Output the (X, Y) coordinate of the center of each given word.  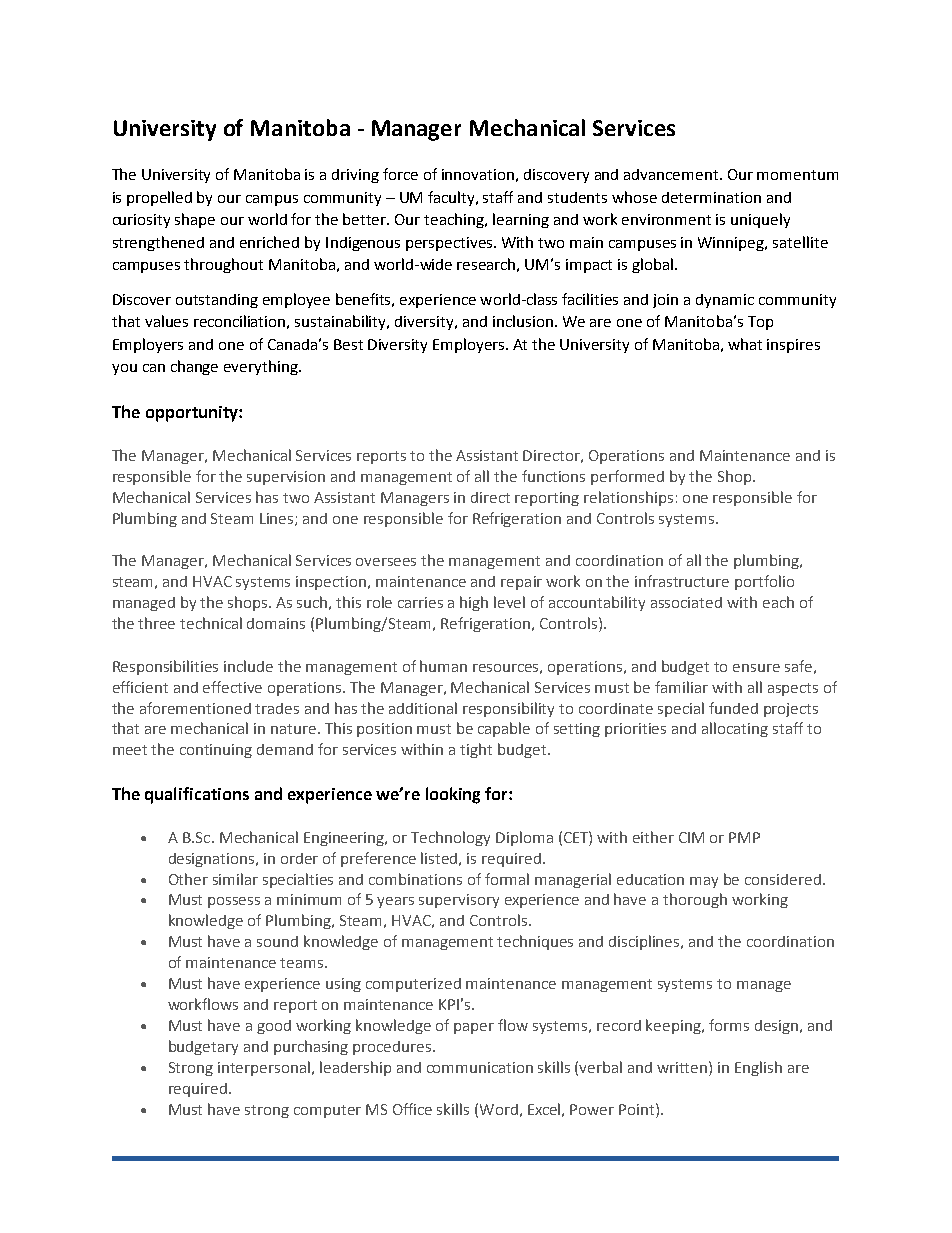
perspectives (450, 244)
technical (211, 623)
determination (711, 197)
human (443, 666)
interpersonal (264, 1068)
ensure (756, 668)
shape (195, 220)
